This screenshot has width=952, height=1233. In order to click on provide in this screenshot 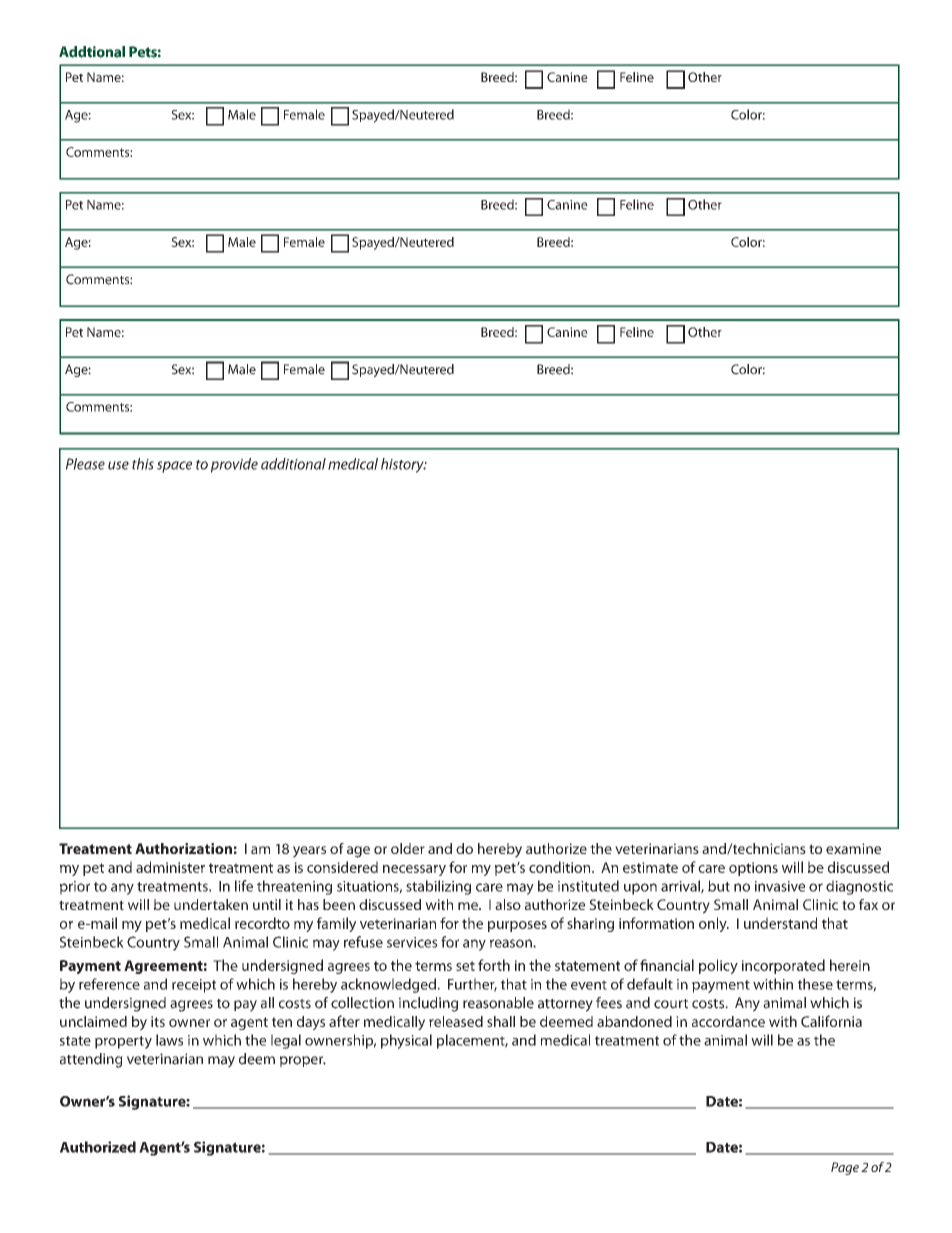, I will do `click(234, 465)`.
